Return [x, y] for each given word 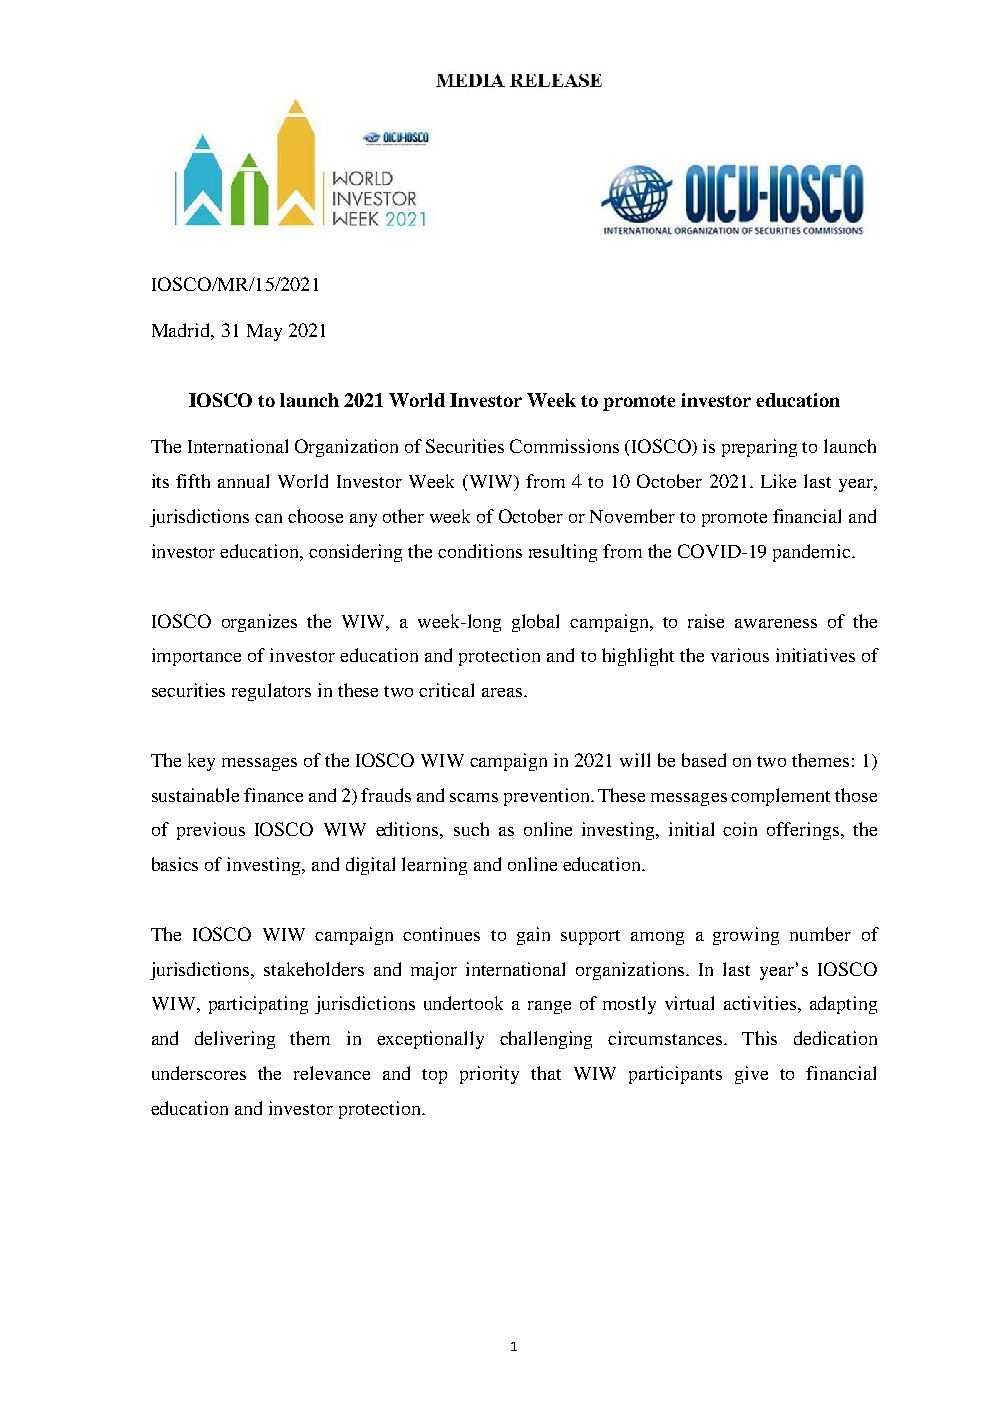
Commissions [564, 446]
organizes [259, 623]
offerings [803, 831]
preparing [759, 448]
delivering [235, 1040]
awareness [776, 623]
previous [211, 831]
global [535, 623]
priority [489, 1075]
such [471, 829]
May [264, 332]
